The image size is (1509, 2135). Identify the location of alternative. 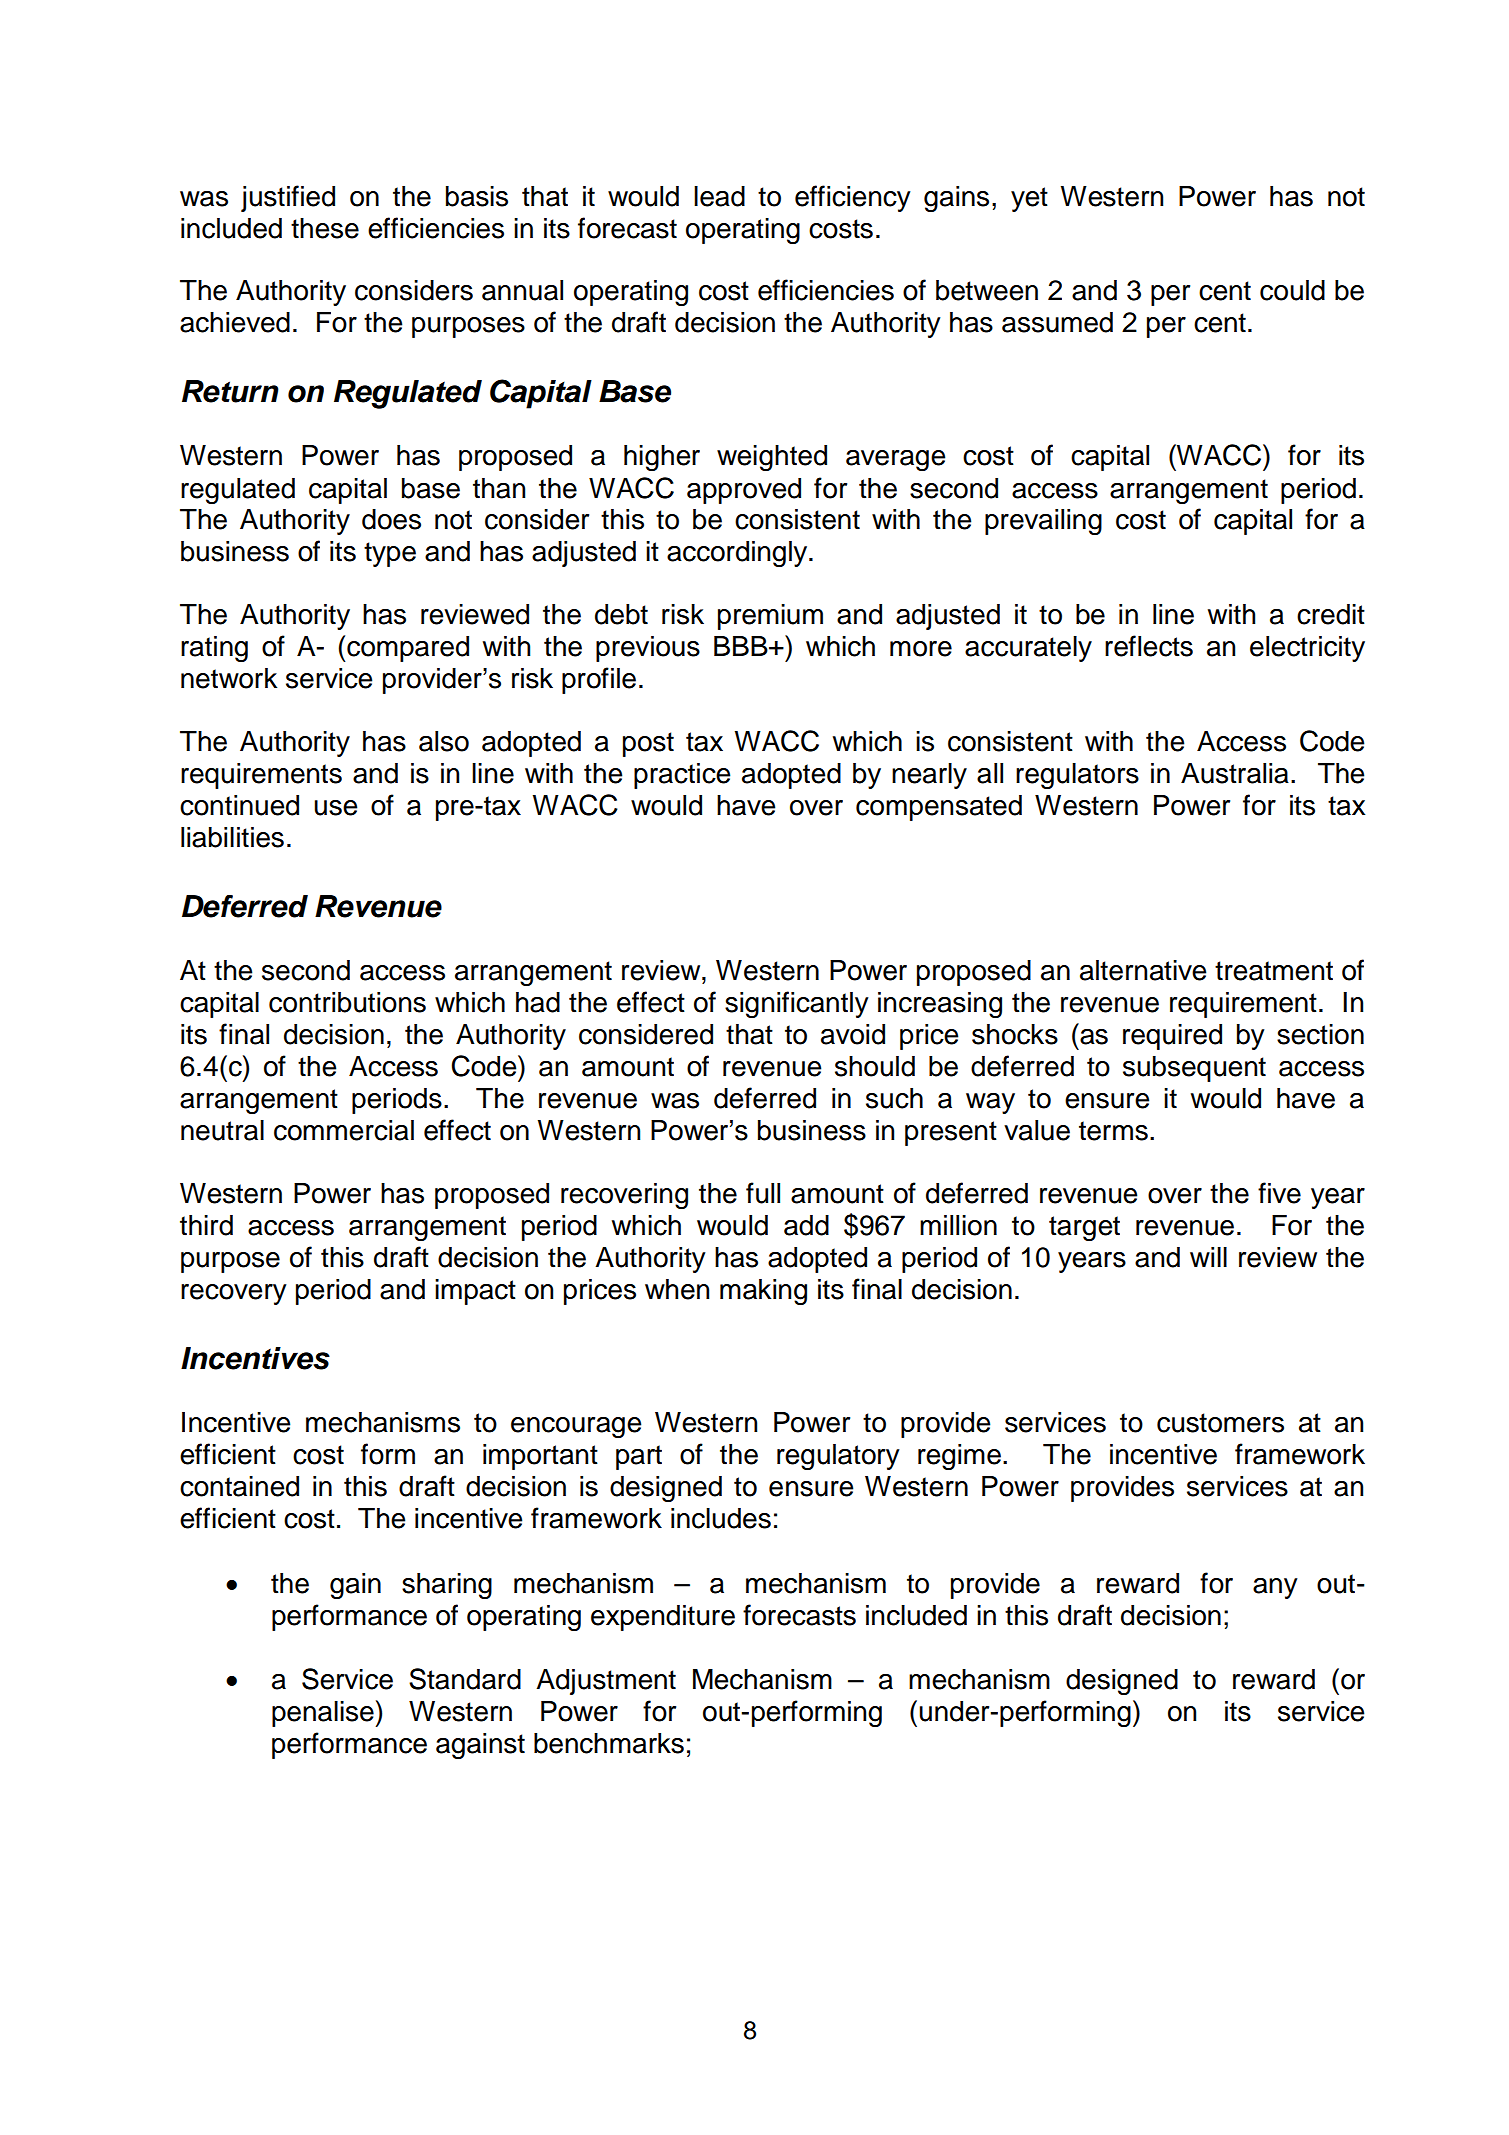
(1143, 970).
